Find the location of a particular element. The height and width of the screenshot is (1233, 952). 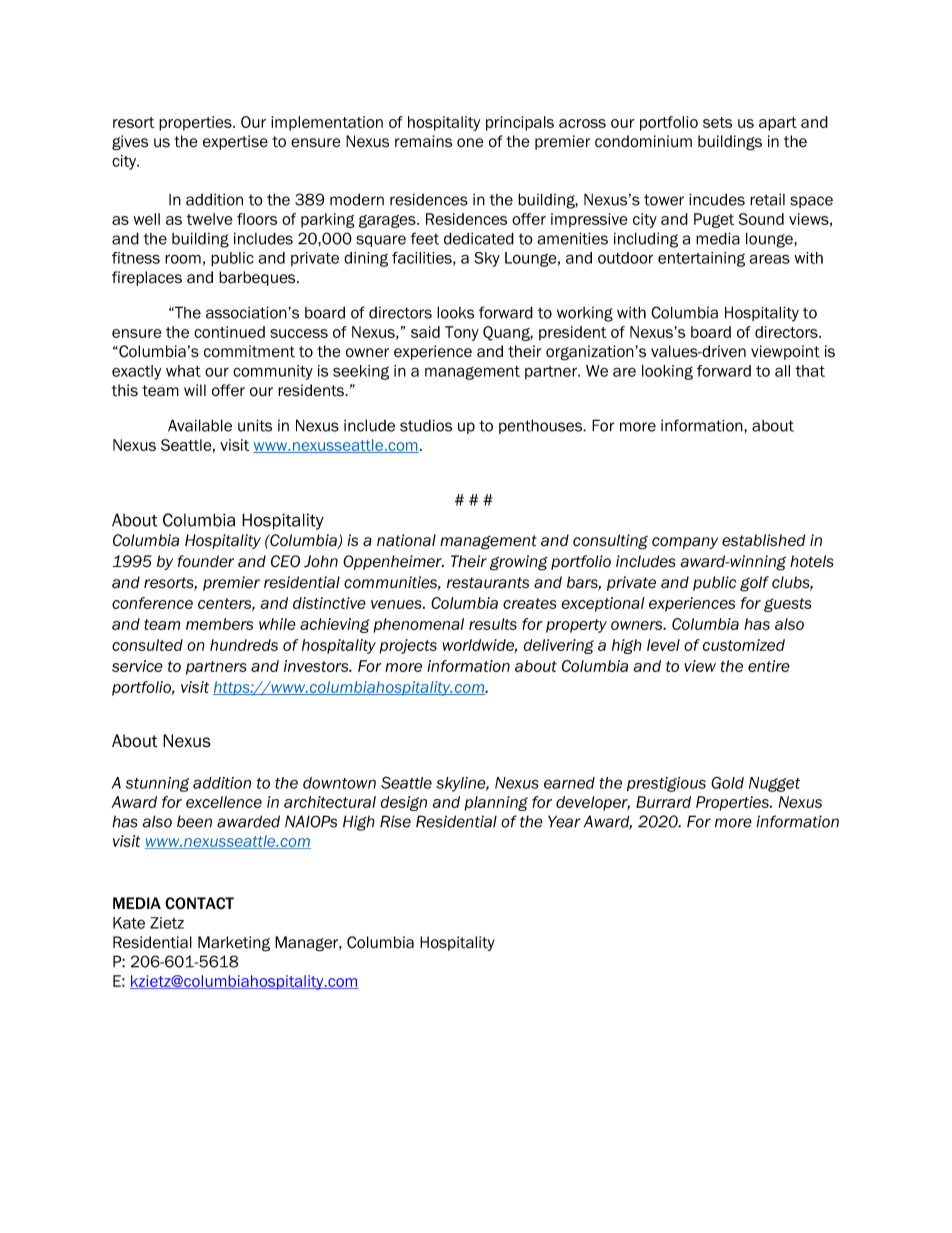

CONTACT is located at coordinates (199, 903).
